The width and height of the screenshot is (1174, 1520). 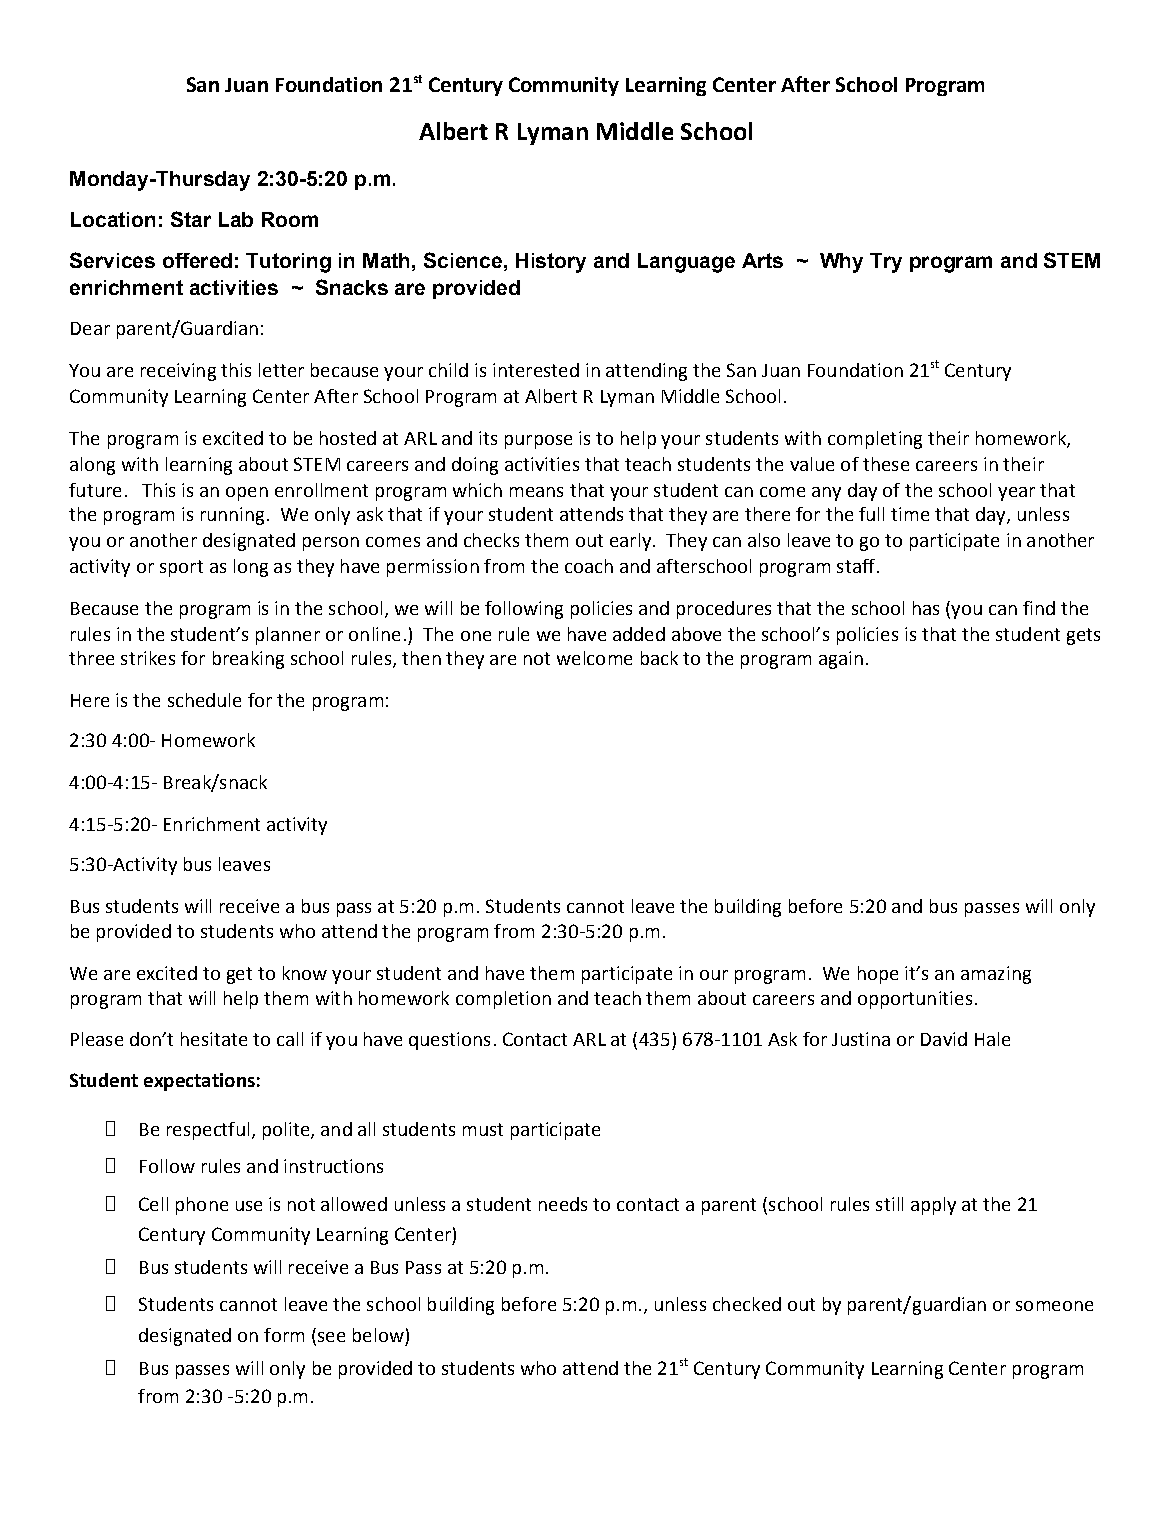 I want to click on Try, so click(x=886, y=263).
